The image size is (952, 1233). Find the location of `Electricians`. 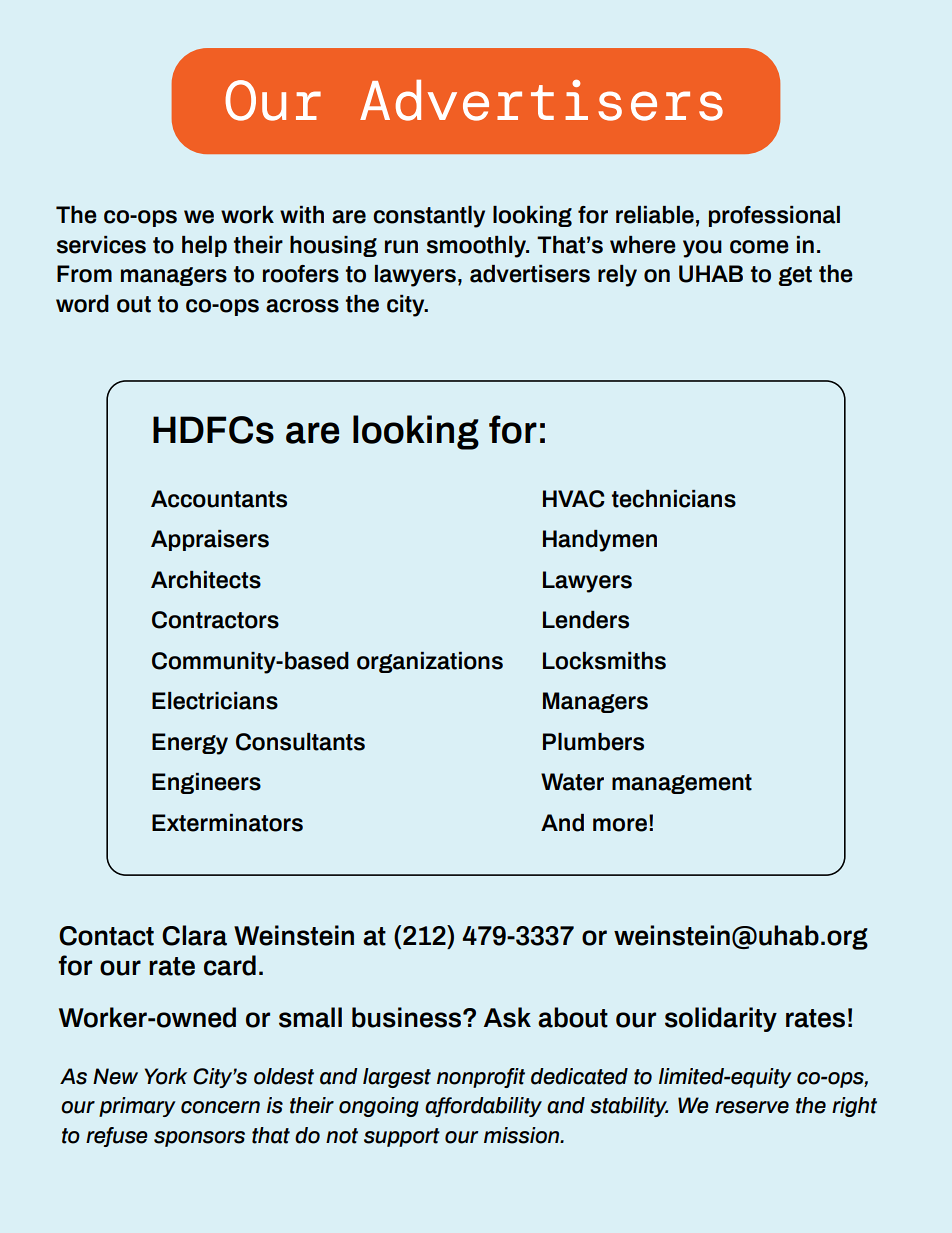

Electricians is located at coordinates (215, 701).
